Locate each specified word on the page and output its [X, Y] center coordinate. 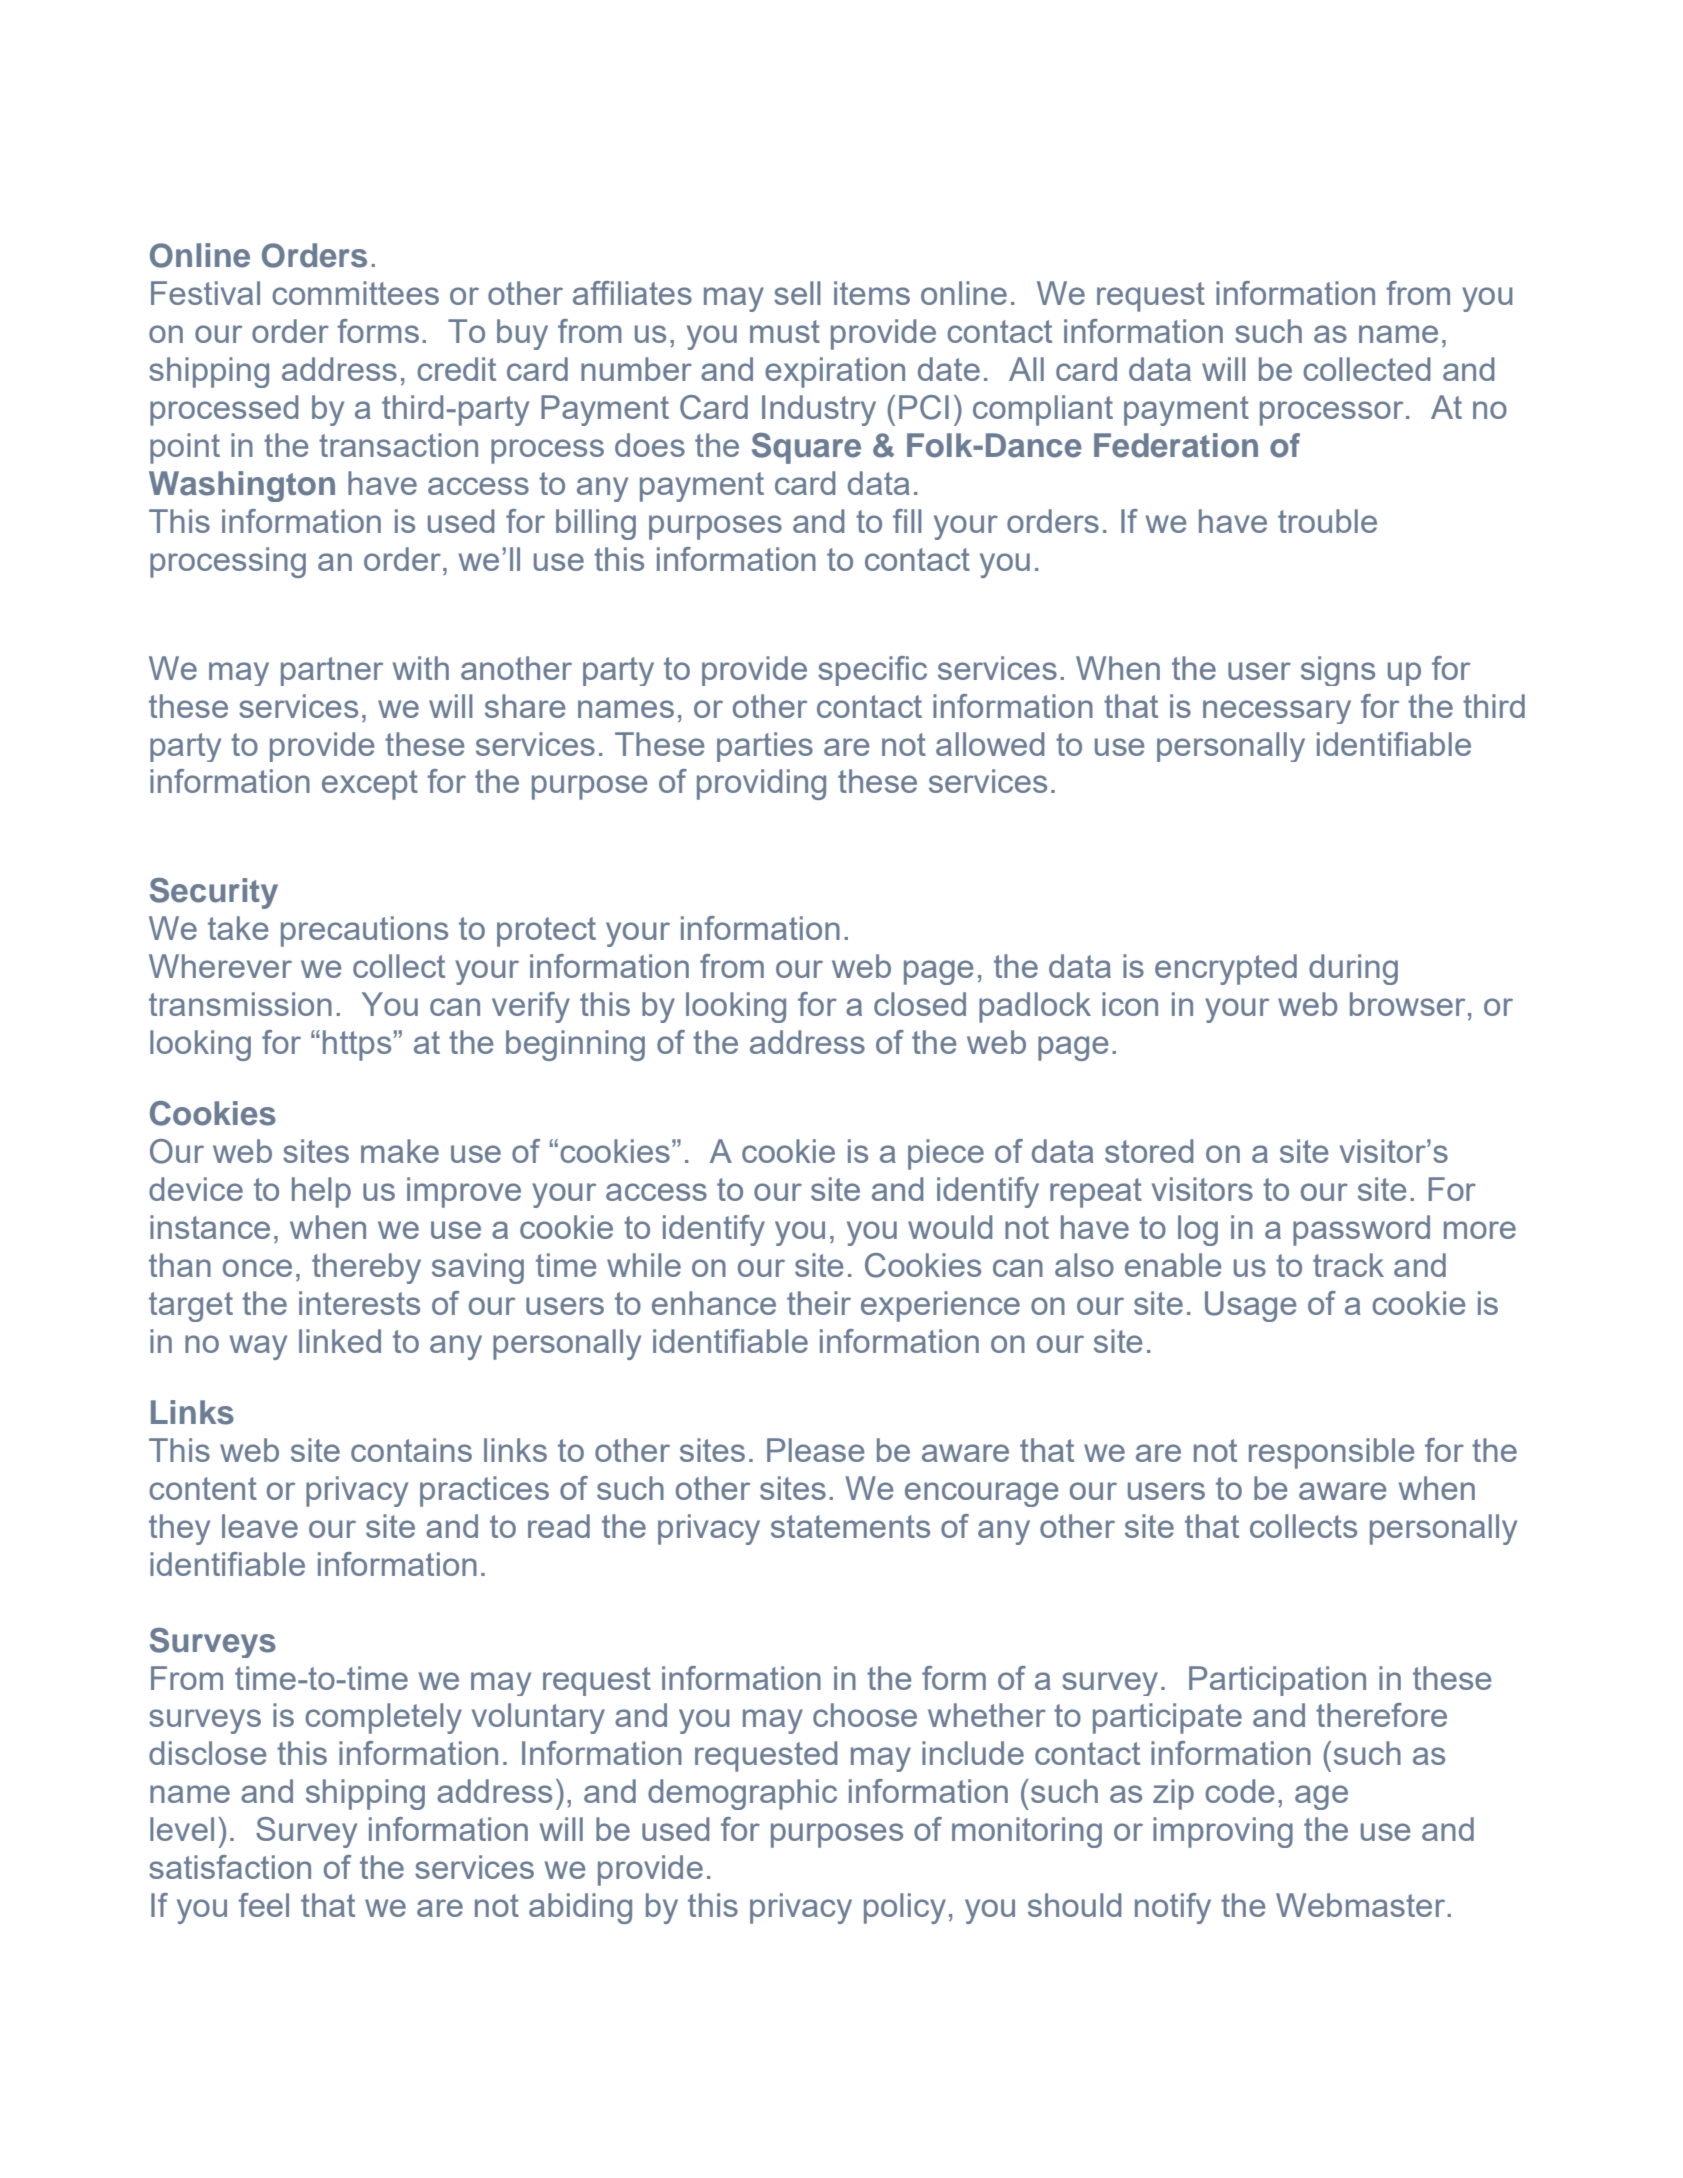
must [785, 331]
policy [905, 1908]
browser [1407, 1004]
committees [355, 293]
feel [263, 1905]
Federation [1176, 445]
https [357, 1045]
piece [946, 1154]
